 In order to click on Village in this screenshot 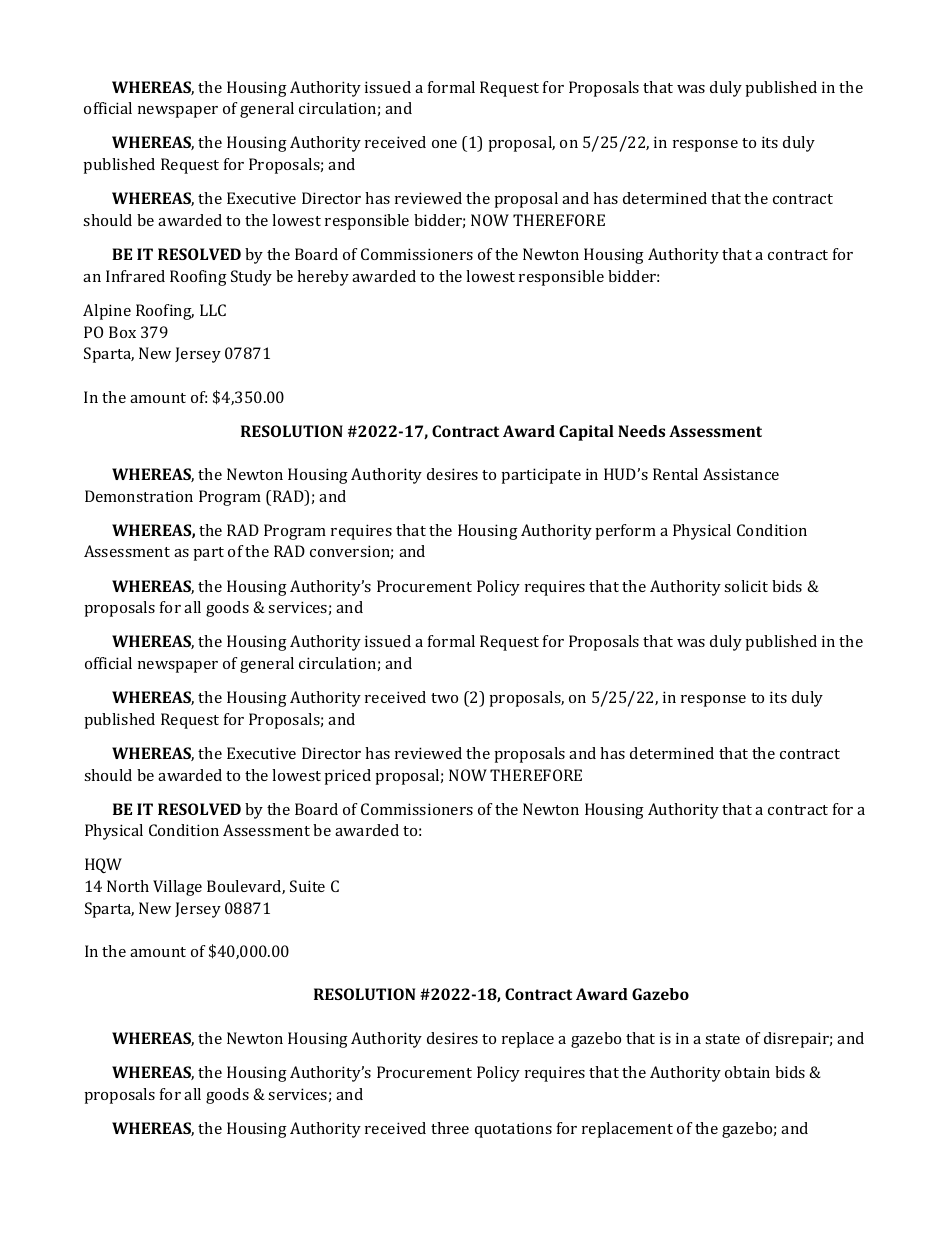, I will do `click(177, 888)`.
